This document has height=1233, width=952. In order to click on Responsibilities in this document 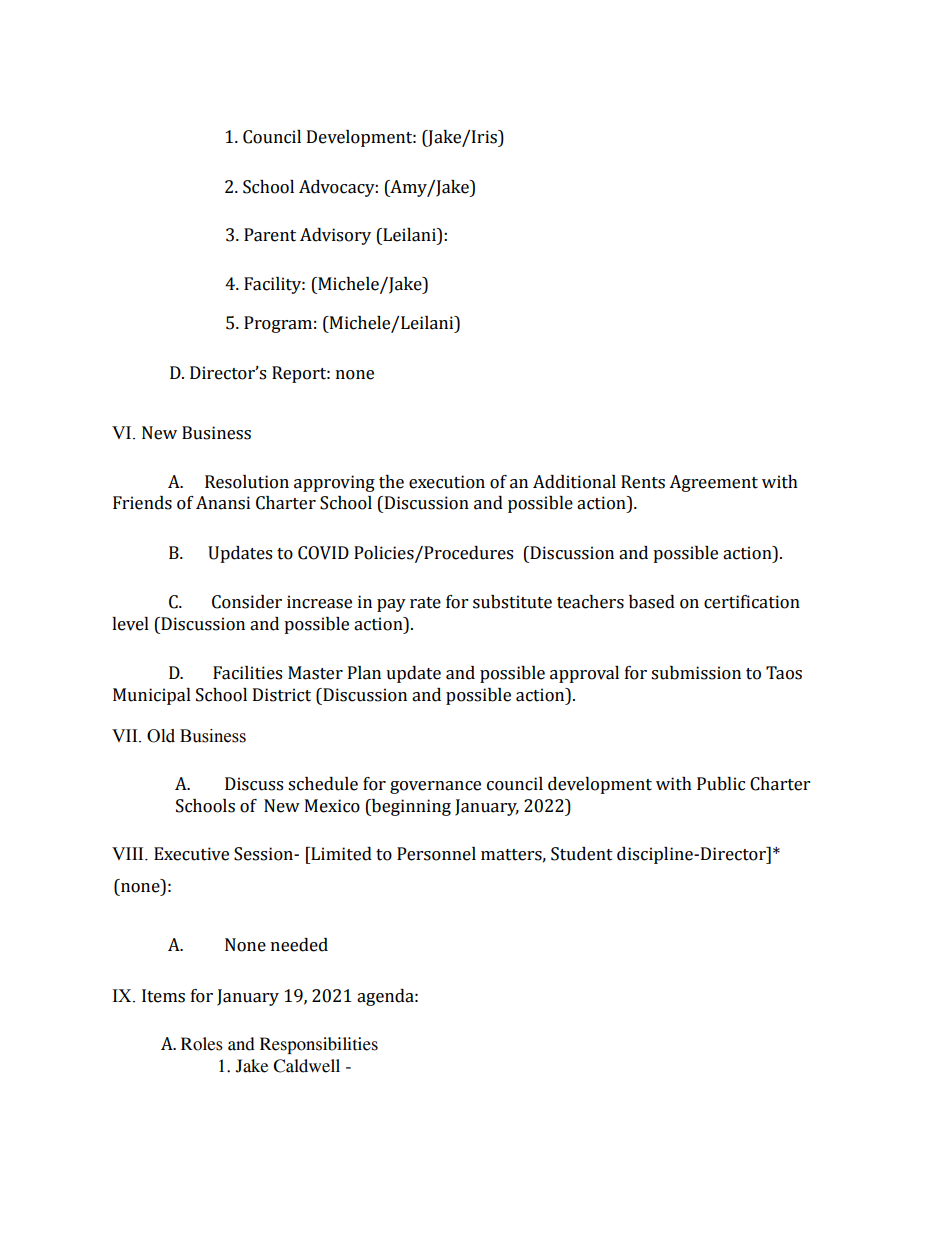, I will do `click(319, 1045)`.
